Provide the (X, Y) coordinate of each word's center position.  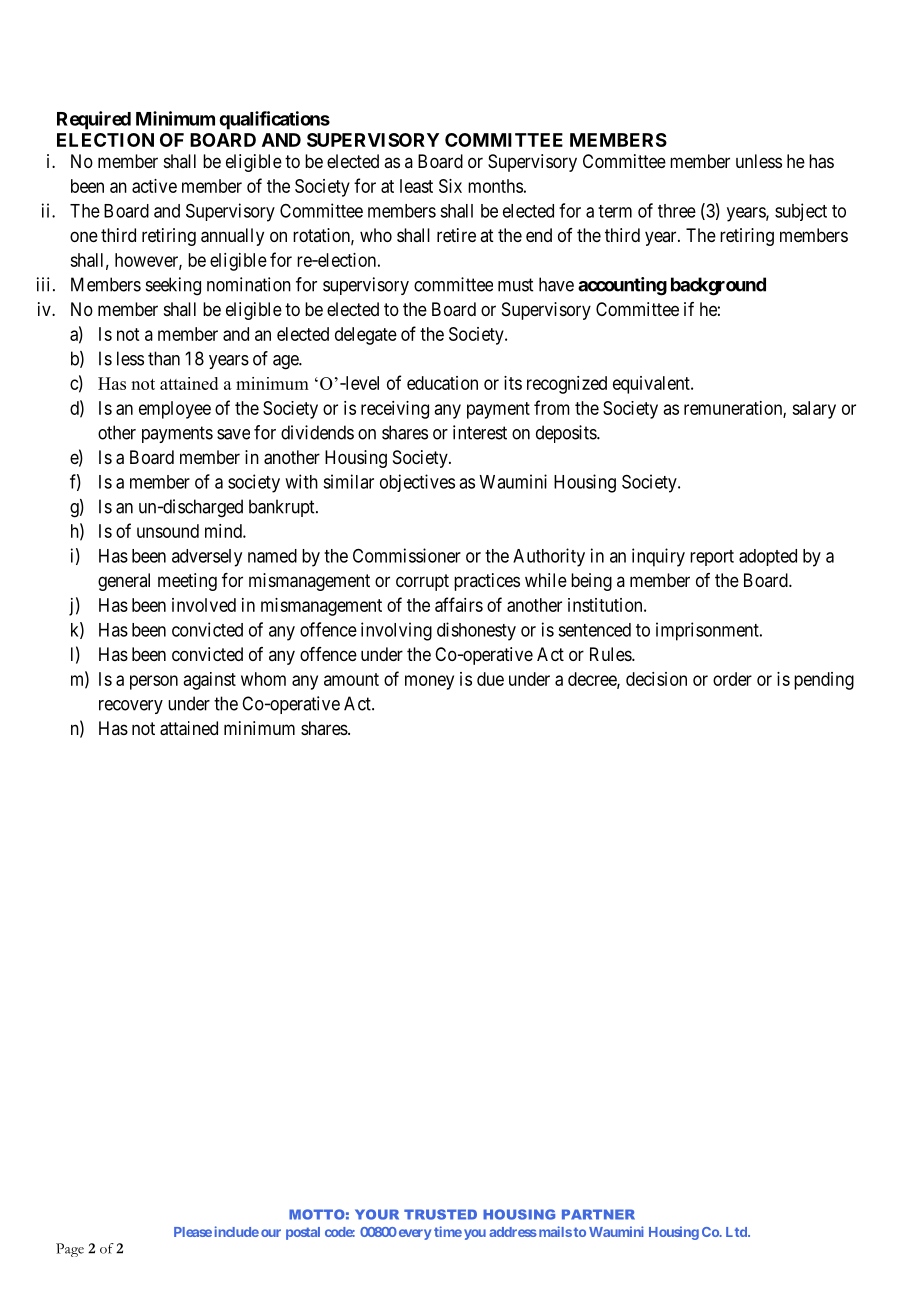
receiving (395, 410)
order (732, 679)
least (416, 186)
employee (175, 410)
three (677, 211)
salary (814, 410)
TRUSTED (440, 1214)
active (154, 186)
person (154, 682)
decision (656, 679)
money (429, 682)
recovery (131, 707)
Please (193, 1232)
